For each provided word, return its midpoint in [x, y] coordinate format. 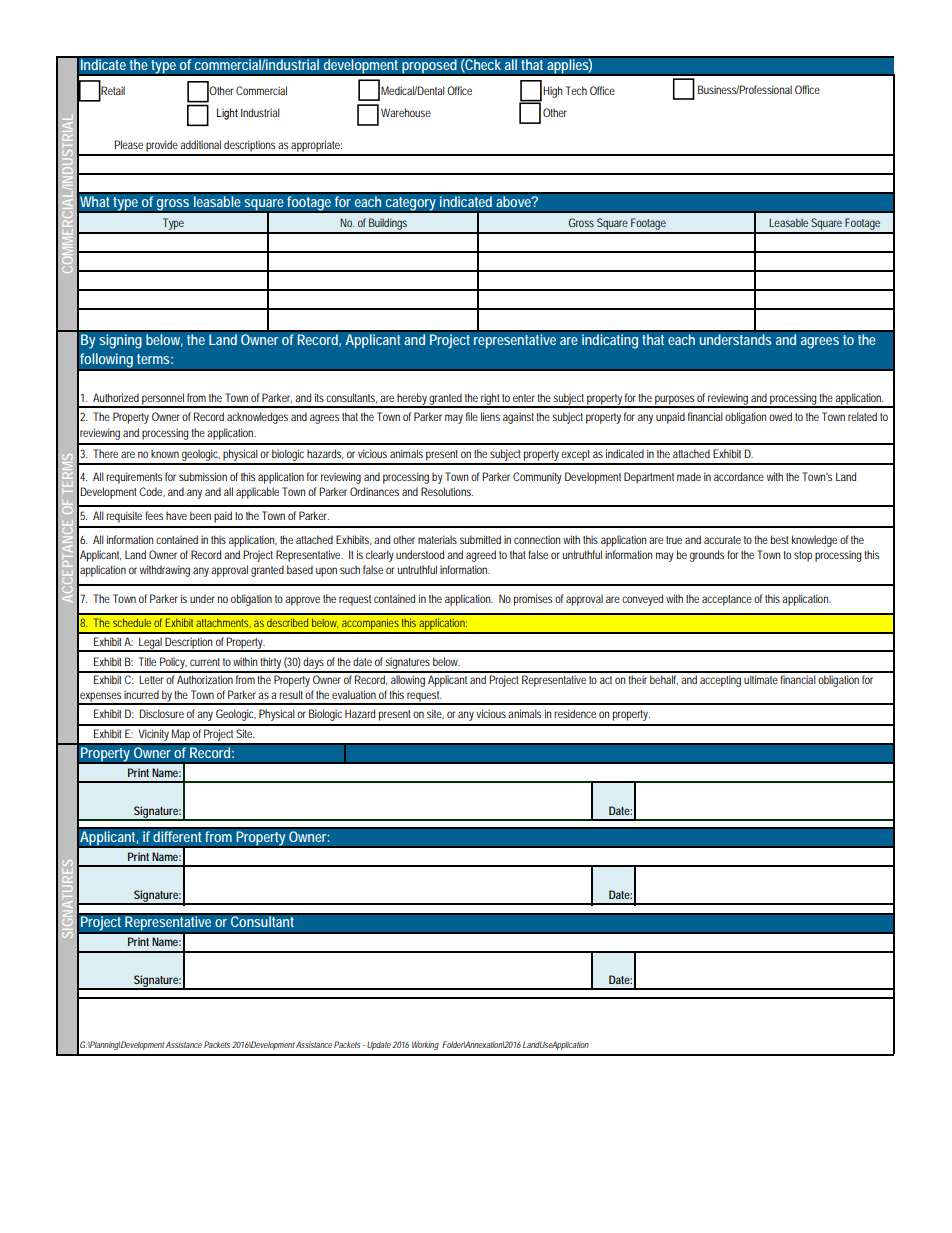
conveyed [642, 600]
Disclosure [161, 713]
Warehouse [406, 112]
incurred [141, 694]
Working [425, 1045]
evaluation [354, 694]
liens [490, 416]
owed [780, 416]
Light [227, 114]
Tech [576, 90]
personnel [163, 400]
